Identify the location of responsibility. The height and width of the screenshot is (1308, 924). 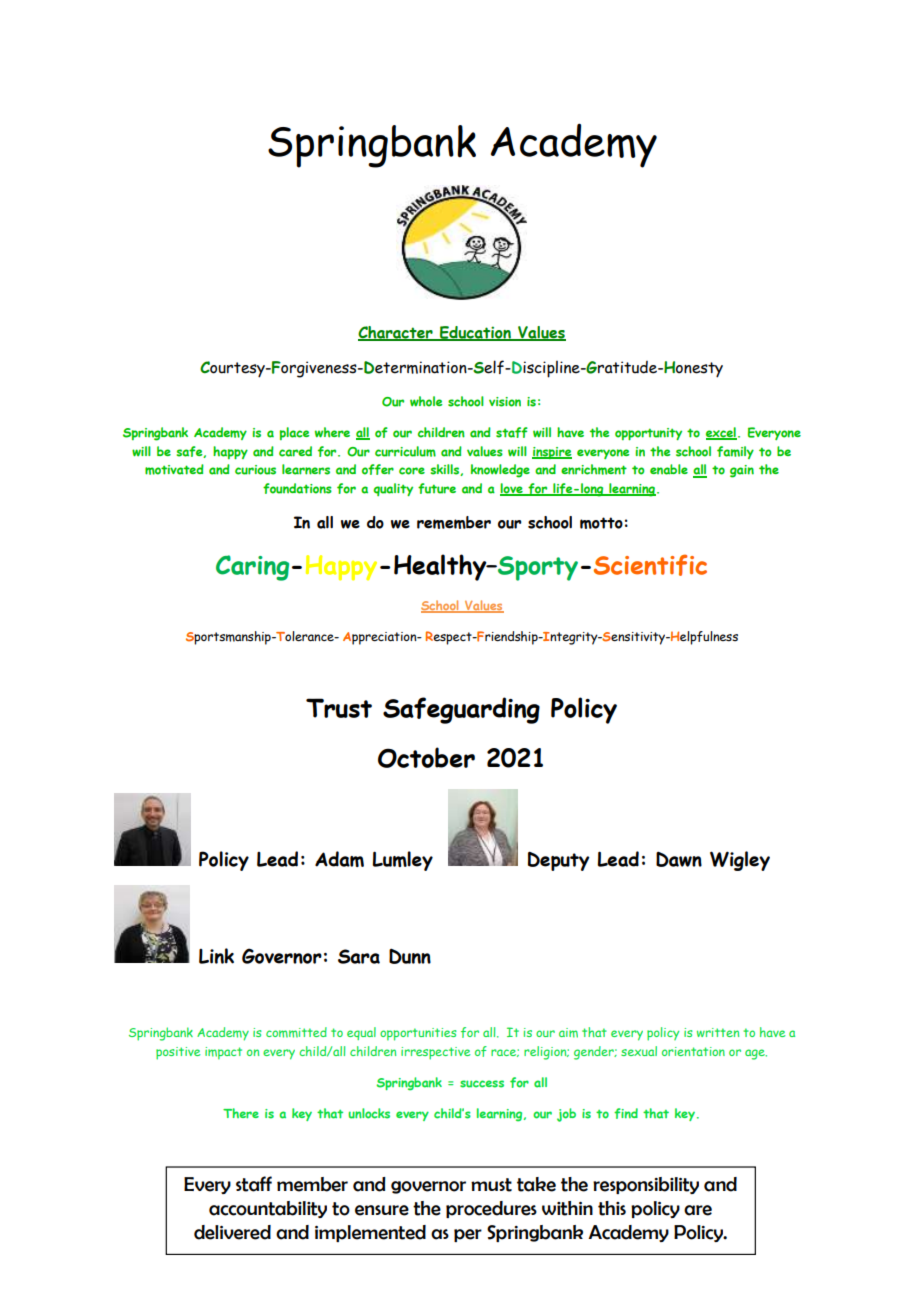
(646, 1185).
